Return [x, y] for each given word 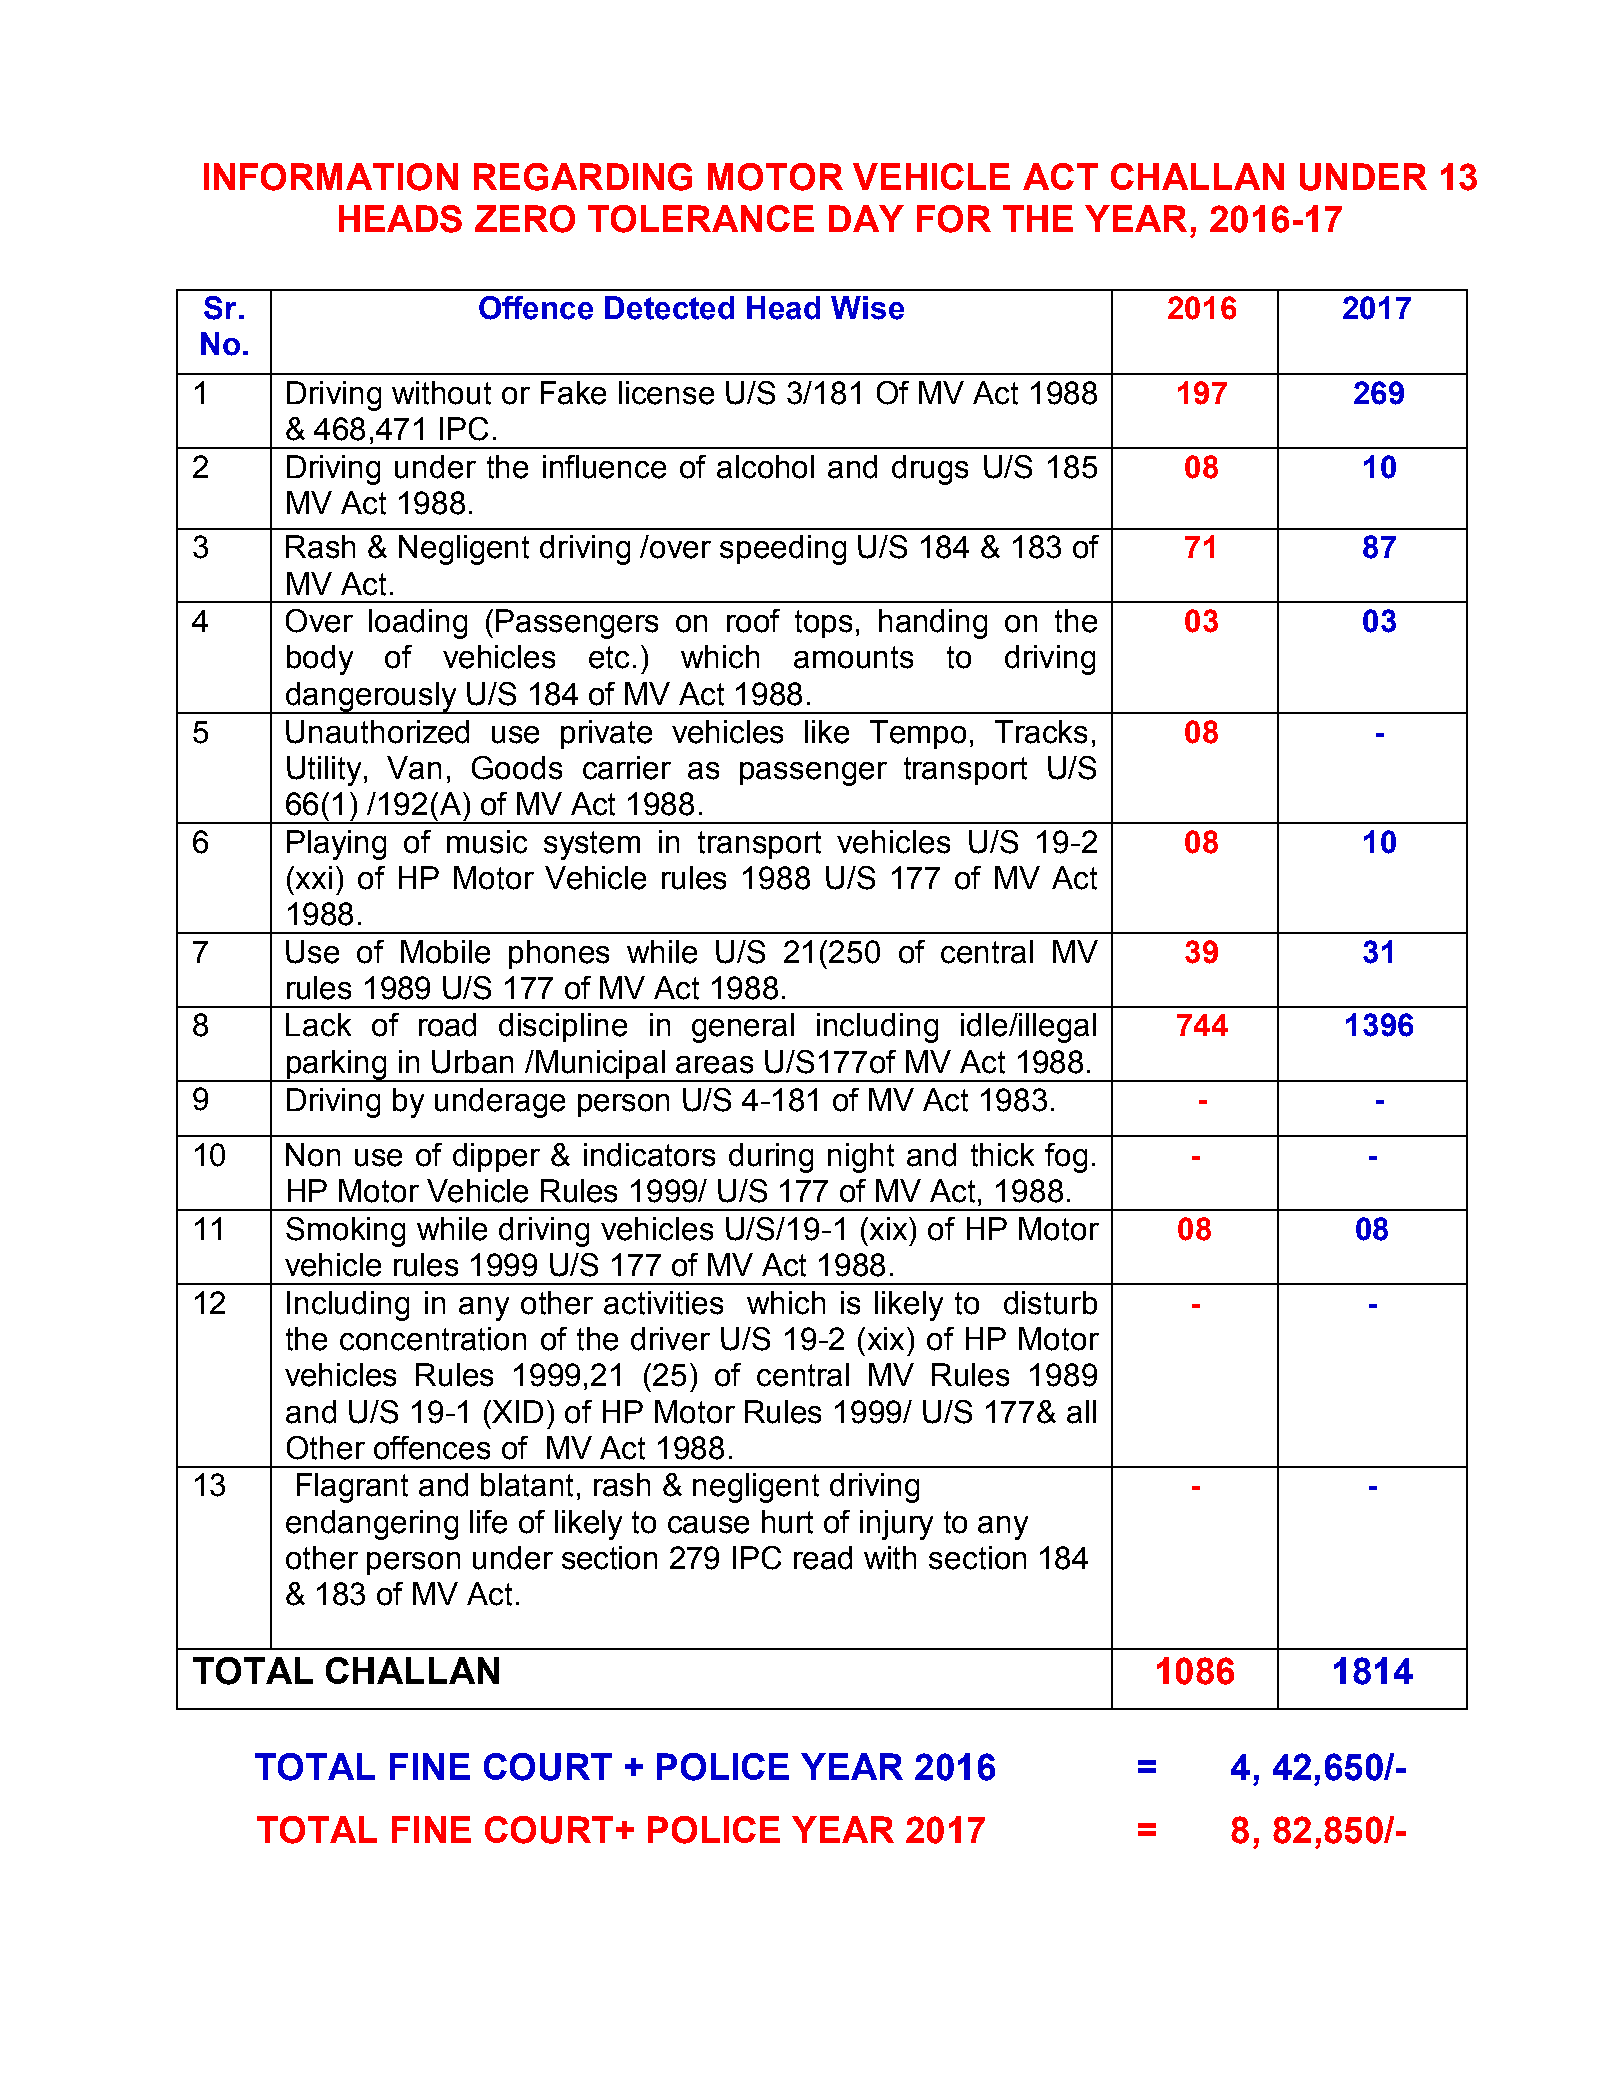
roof [753, 621]
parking [337, 1066]
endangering [372, 1525]
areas [714, 1065]
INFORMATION [331, 177]
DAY [866, 218]
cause [708, 1525]
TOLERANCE [701, 219]
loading [418, 624]
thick [1002, 1155]
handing [933, 624]
